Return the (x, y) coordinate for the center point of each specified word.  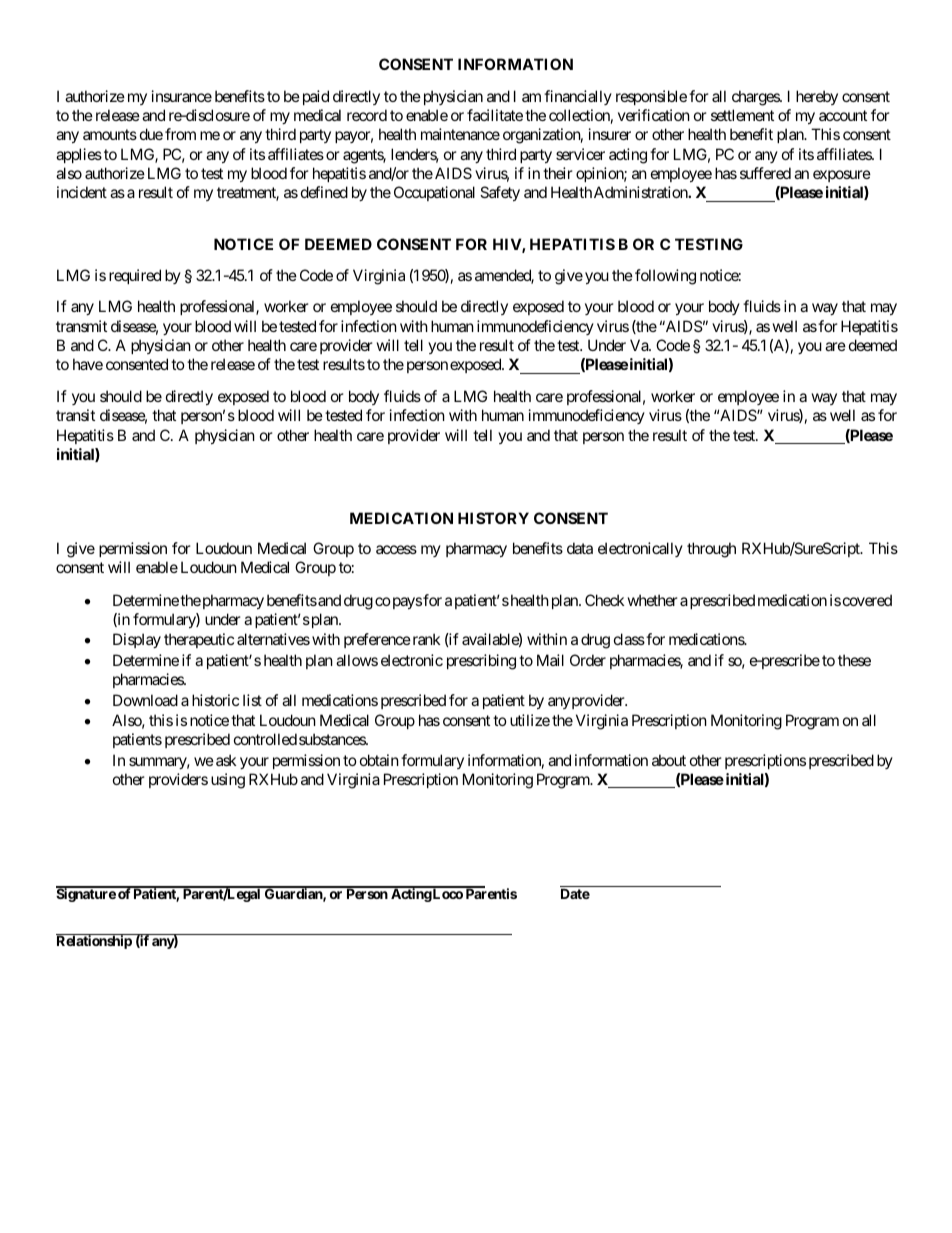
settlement (742, 115)
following (665, 277)
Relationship (94, 942)
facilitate (495, 115)
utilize (530, 720)
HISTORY (493, 518)
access (396, 549)
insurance (182, 96)
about (669, 760)
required (135, 276)
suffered (765, 173)
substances (333, 739)
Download (145, 700)
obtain (379, 760)
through (711, 550)
